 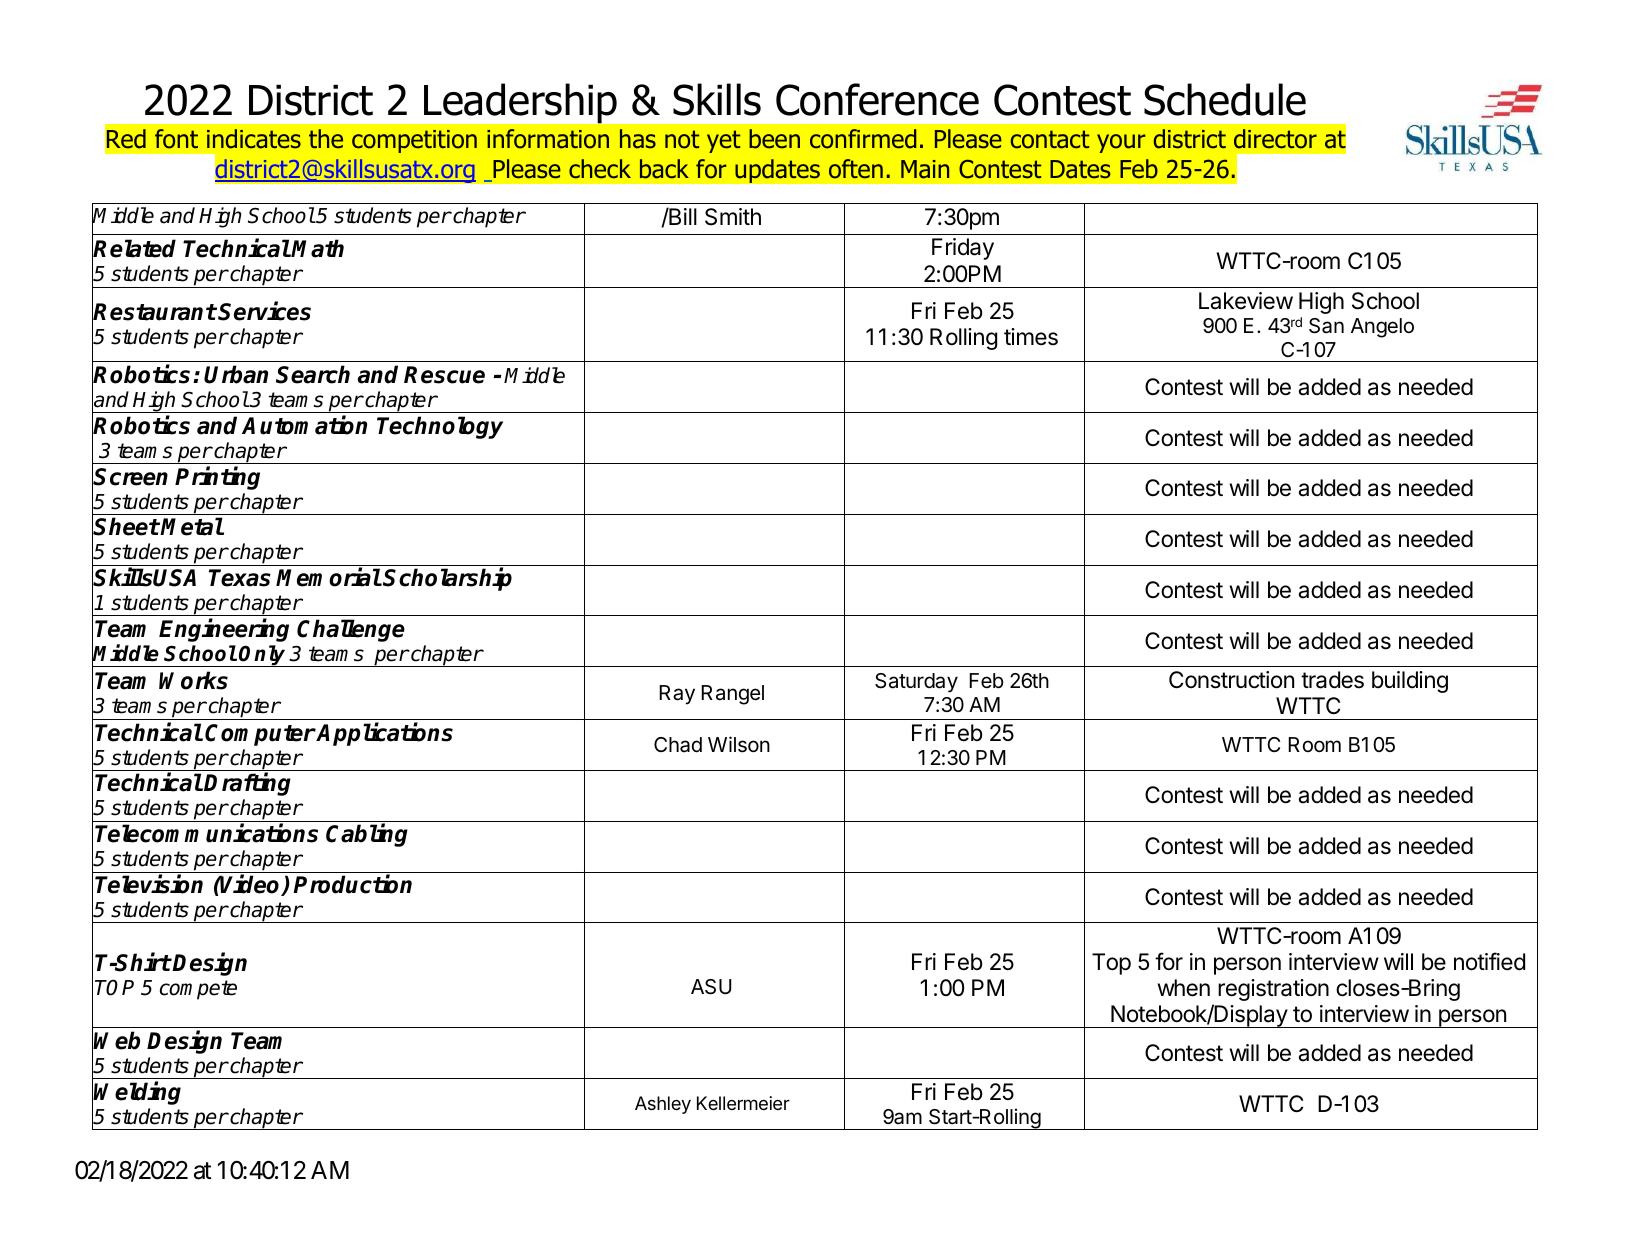 What do you see at coordinates (1382, 328) in the page?
I see `Angelo` at bounding box center [1382, 328].
